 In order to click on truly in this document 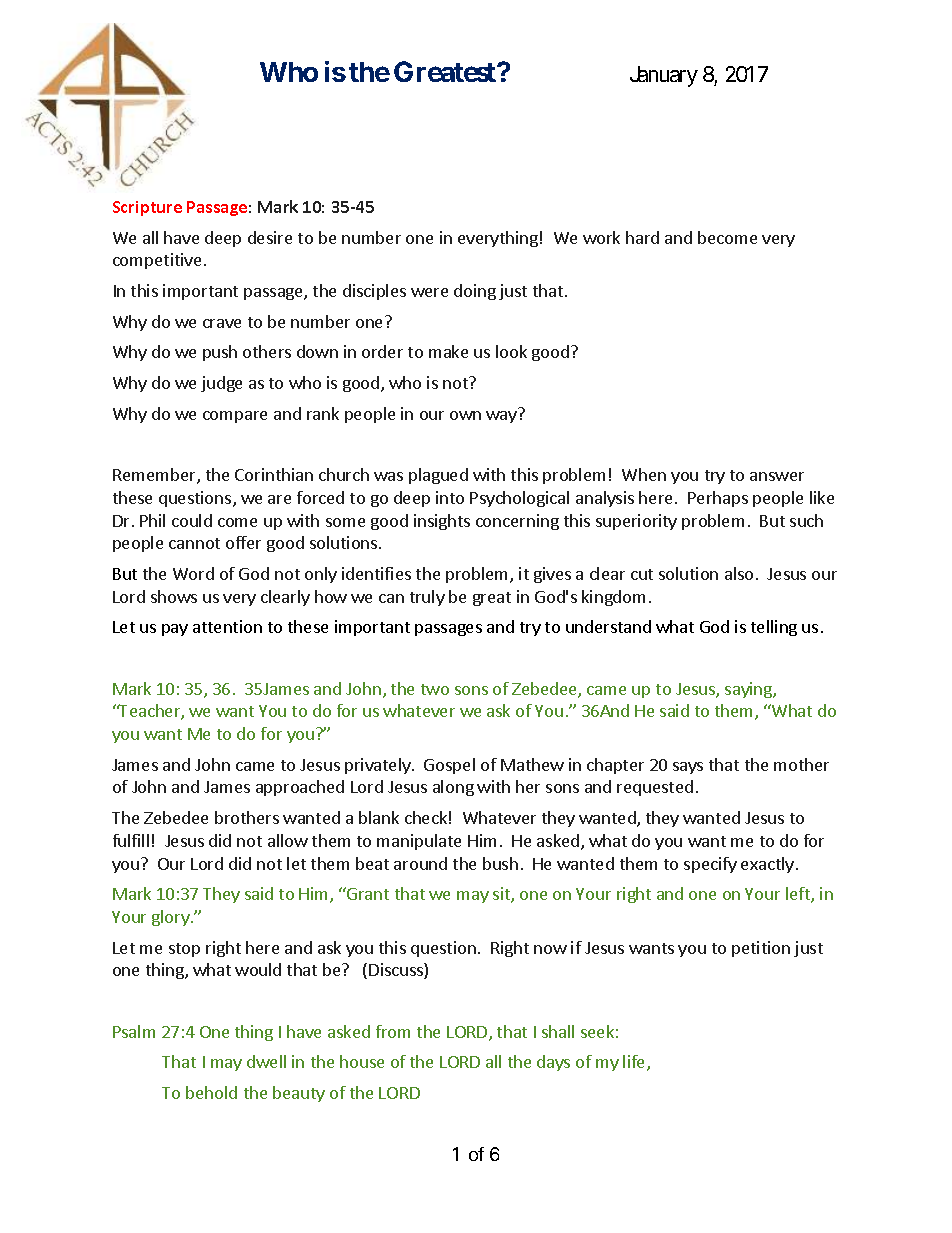, I will do `click(427, 598)`.
